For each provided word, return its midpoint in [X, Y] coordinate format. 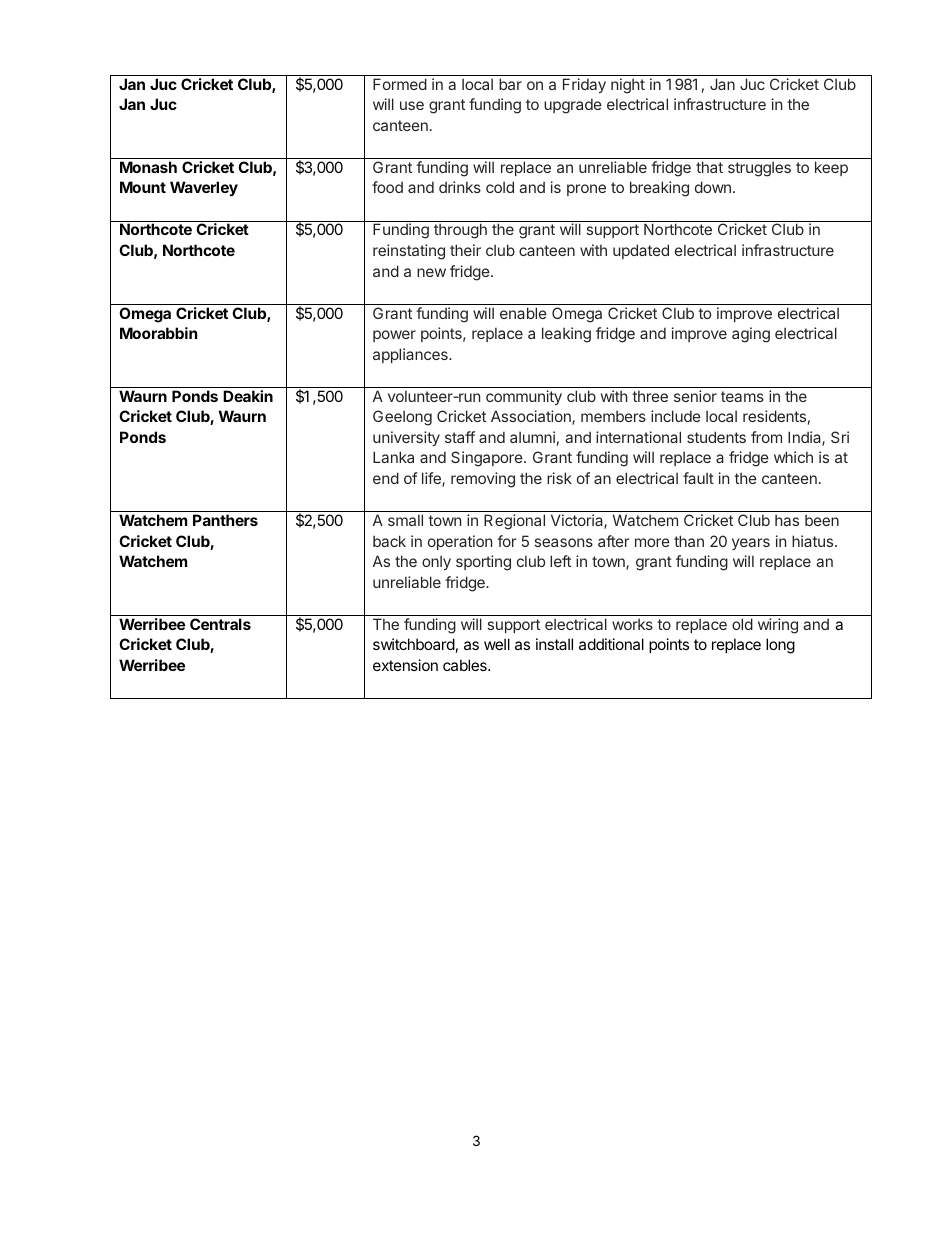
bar [510, 84]
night [628, 86]
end [386, 478]
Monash [148, 167]
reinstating [409, 252]
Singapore [487, 459]
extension [405, 665]
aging [751, 335]
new [431, 272]
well [497, 644]
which [793, 457]
